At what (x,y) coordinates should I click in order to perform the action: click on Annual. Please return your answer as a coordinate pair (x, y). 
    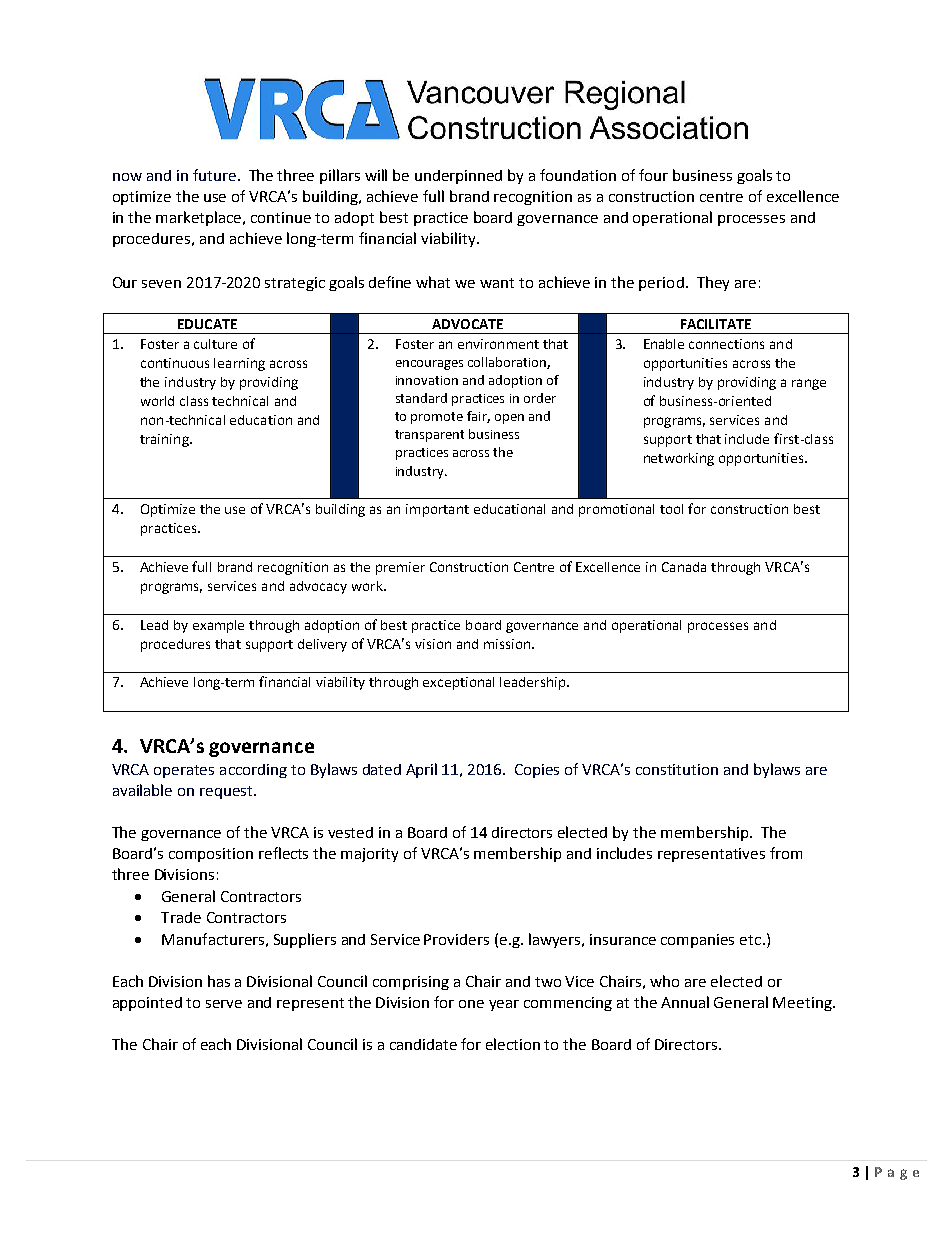
    Looking at the image, I should click on (685, 1002).
